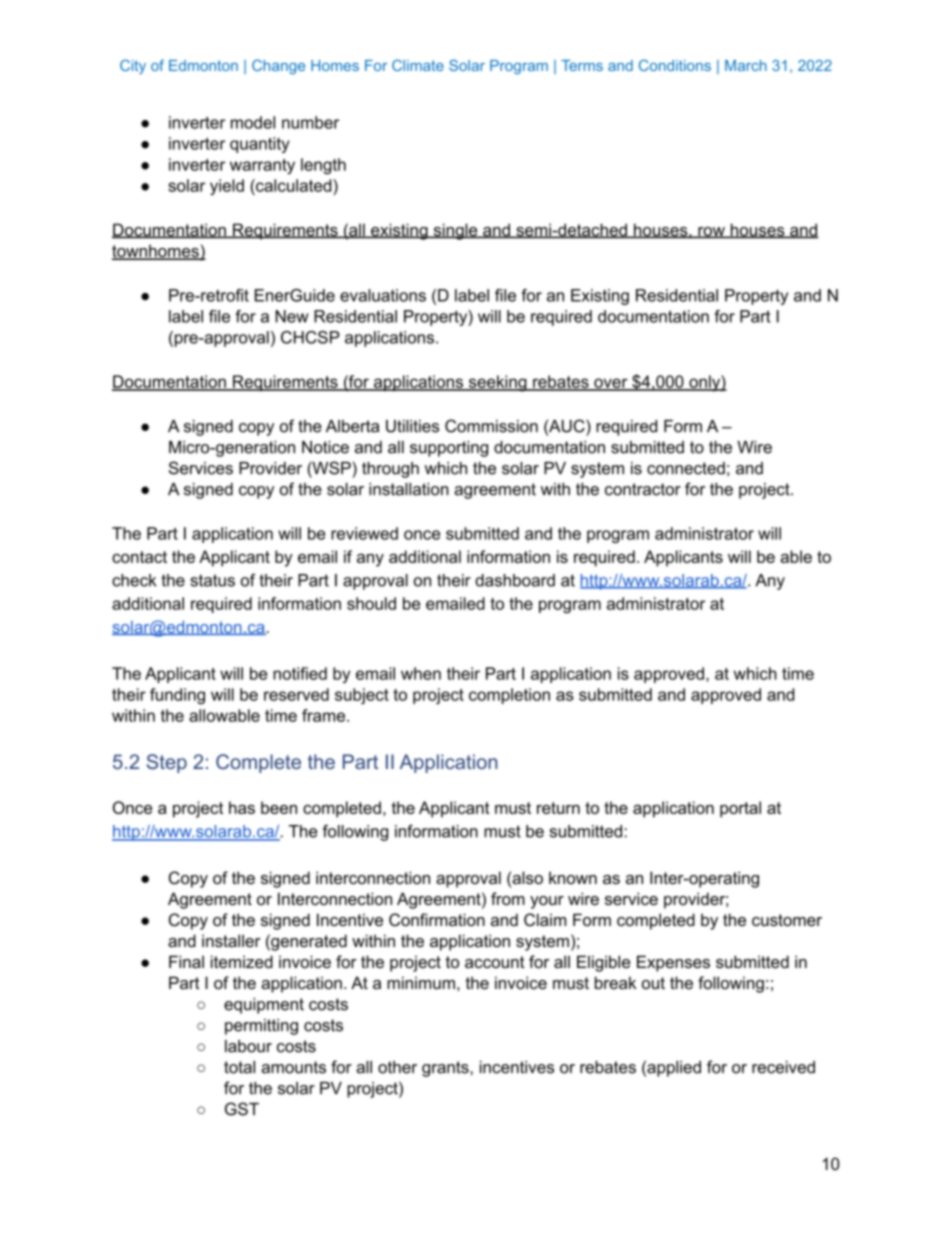 Image resolution: width=952 pixels, height=1233 pixels. What do you see at coordinates (292, 316) in the page?
I see `New` at bounding box center [292, 316].
